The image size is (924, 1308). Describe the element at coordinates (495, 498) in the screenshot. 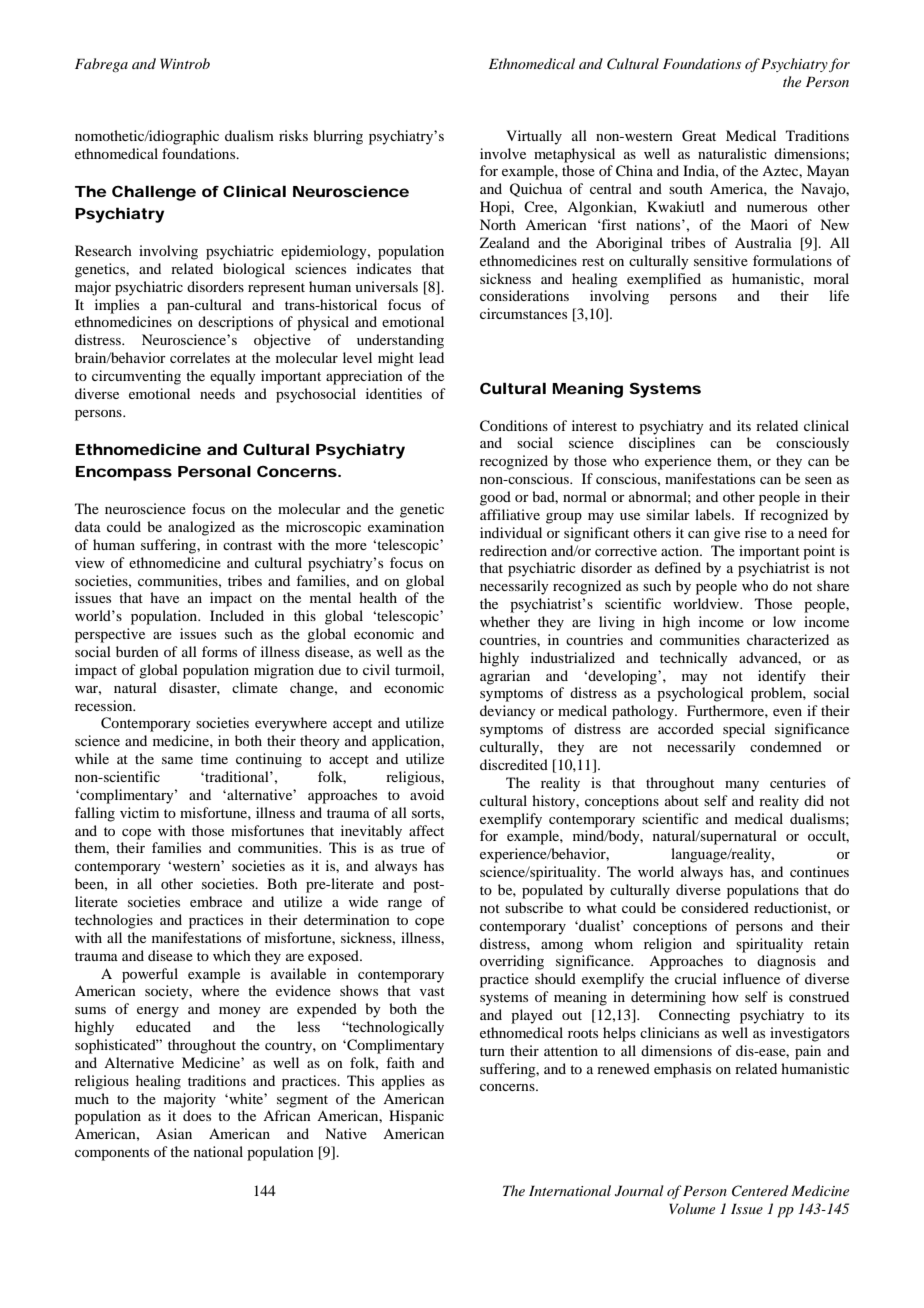

I see `good` at that location.
